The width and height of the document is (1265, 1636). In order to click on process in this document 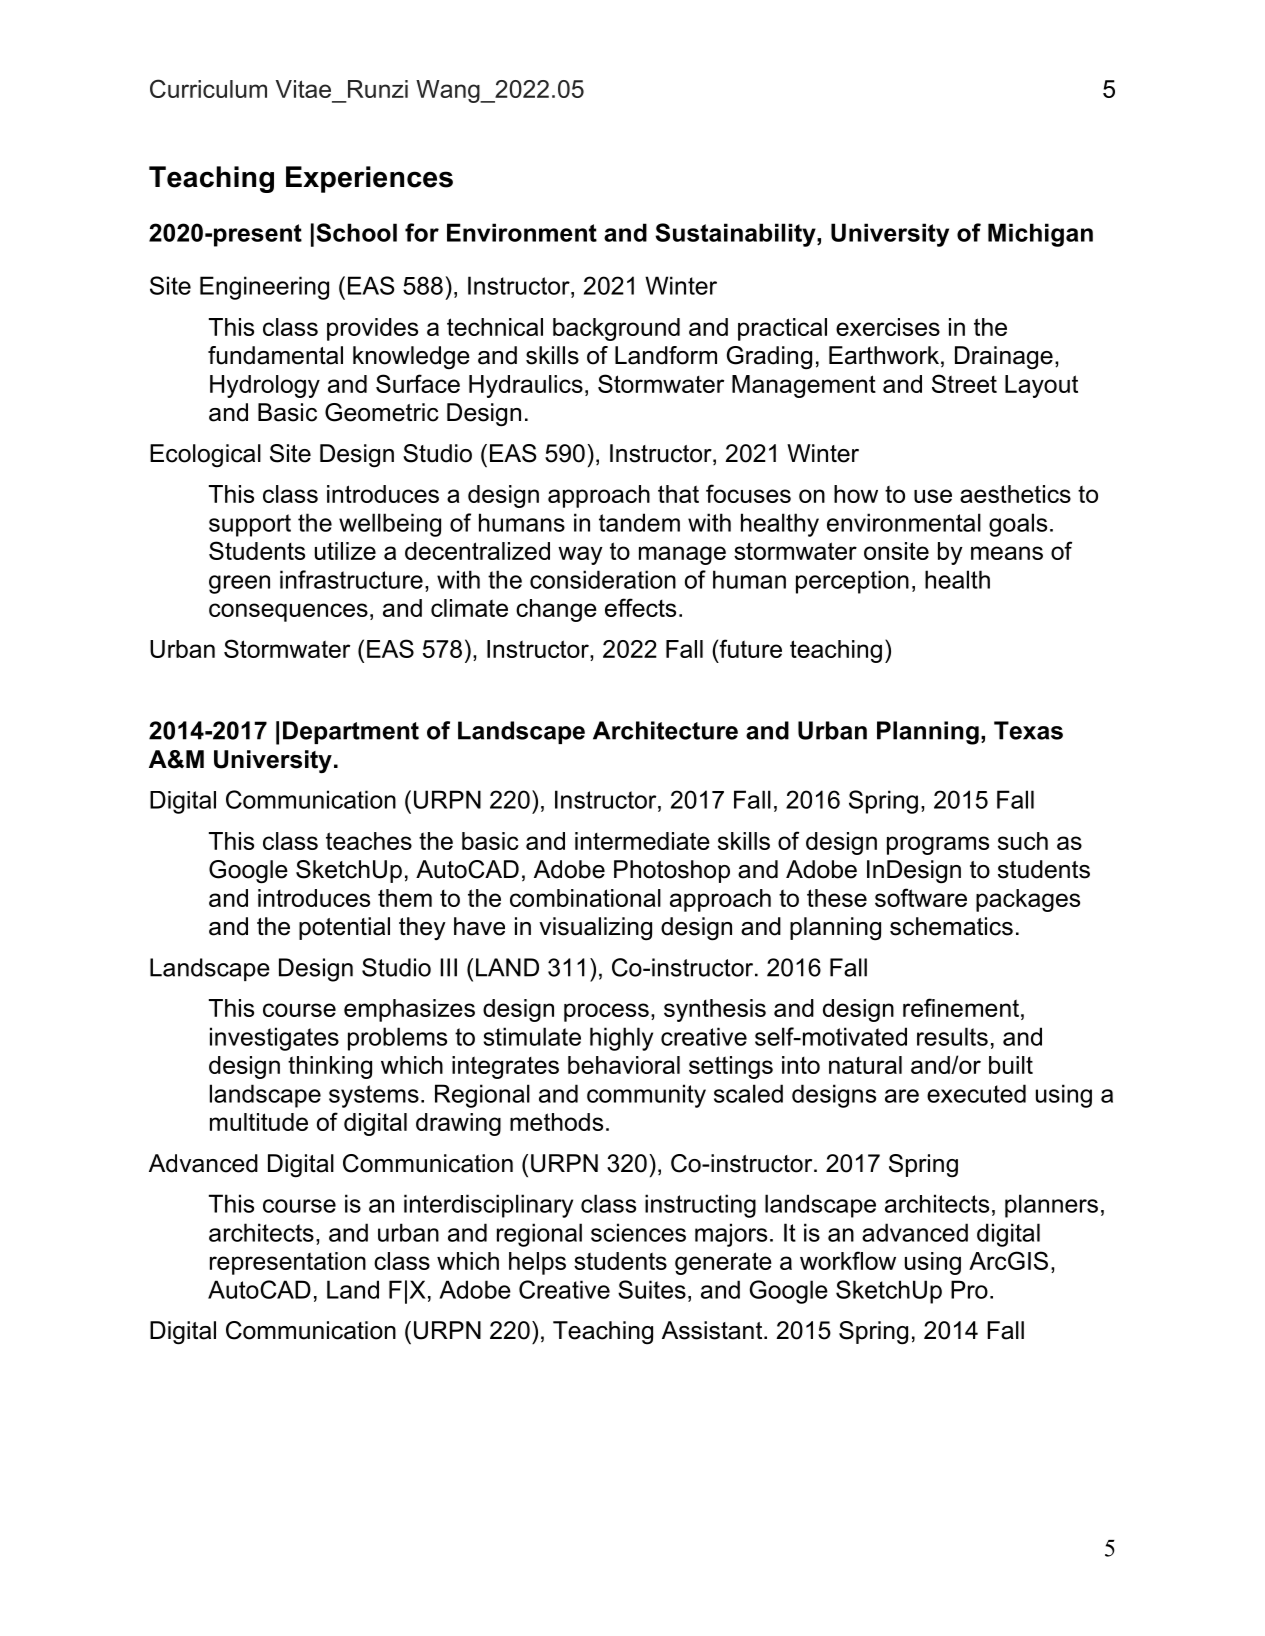, I will do `click(606, 1012)`.
